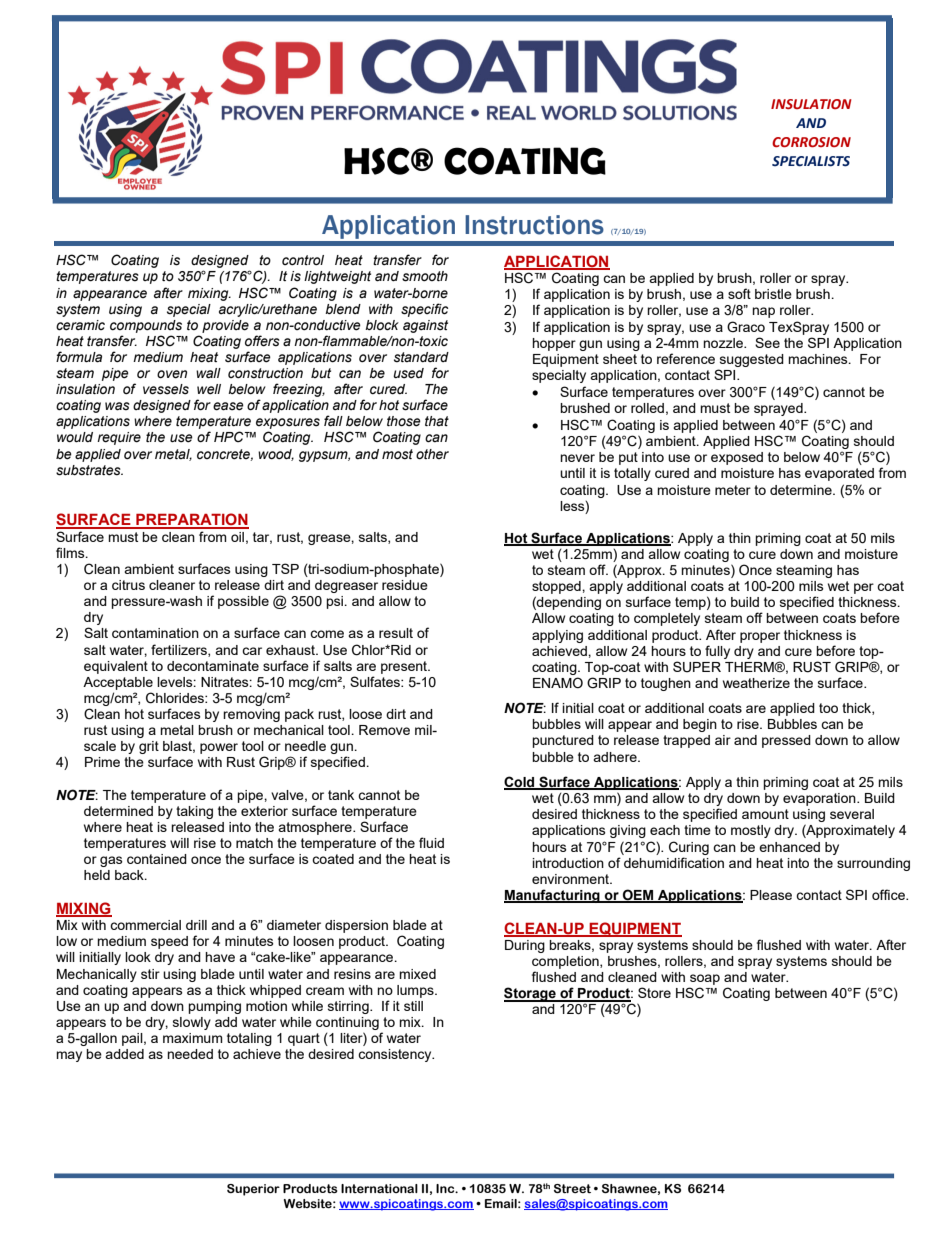 The width and height of the screenshot is (952, 1233). I want to click on enhanced, so click(789, 847).
